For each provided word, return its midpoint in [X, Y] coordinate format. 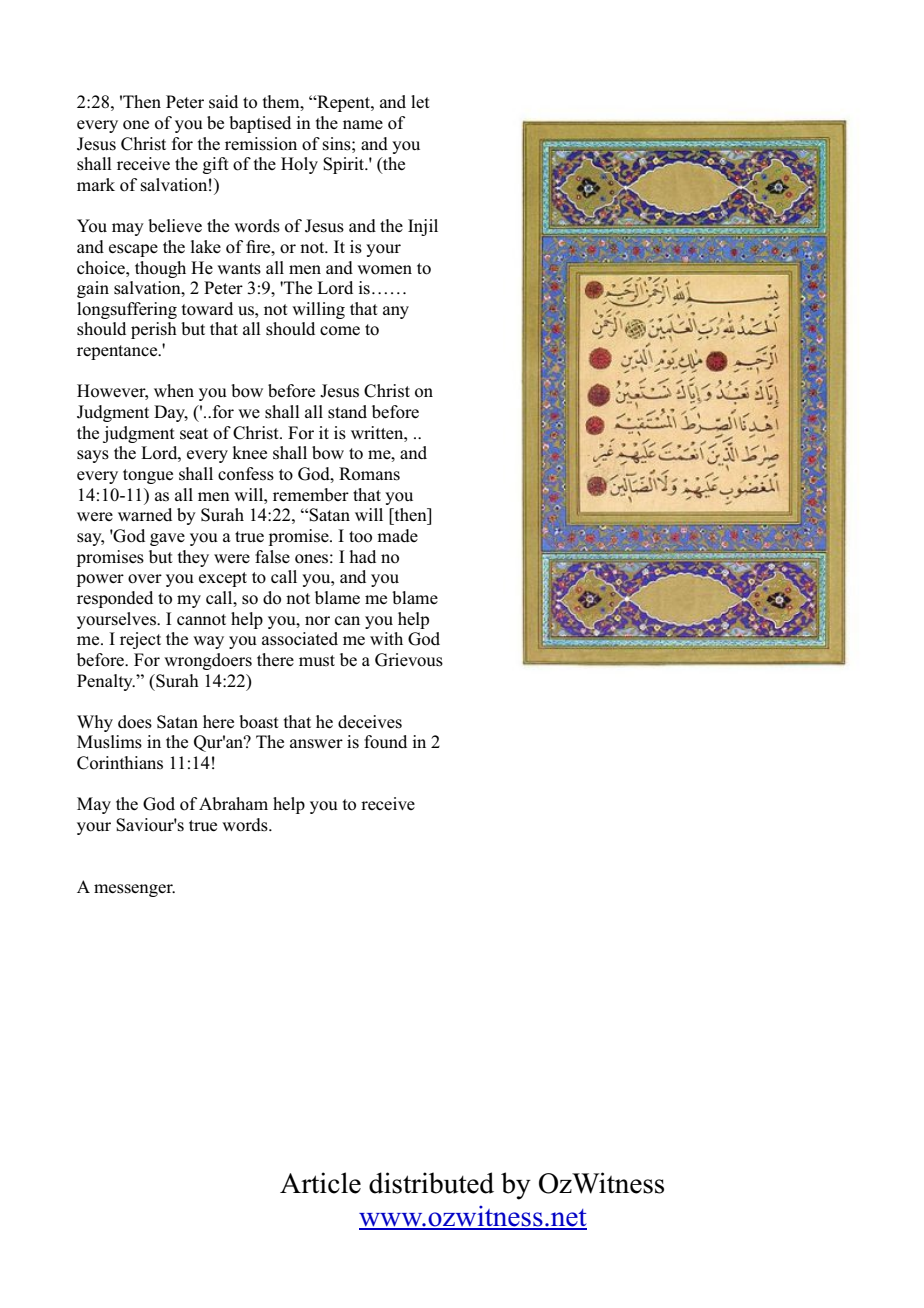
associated [300, 639]
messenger [134, 890]
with [386, 638]
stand [347, 412]
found [385, 742]
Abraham [233, 804]
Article [320, 1183]
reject [140, 640]
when [174, 390]
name [363, 124]
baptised [260, 124]
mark [96, 184]
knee [249, 452]
